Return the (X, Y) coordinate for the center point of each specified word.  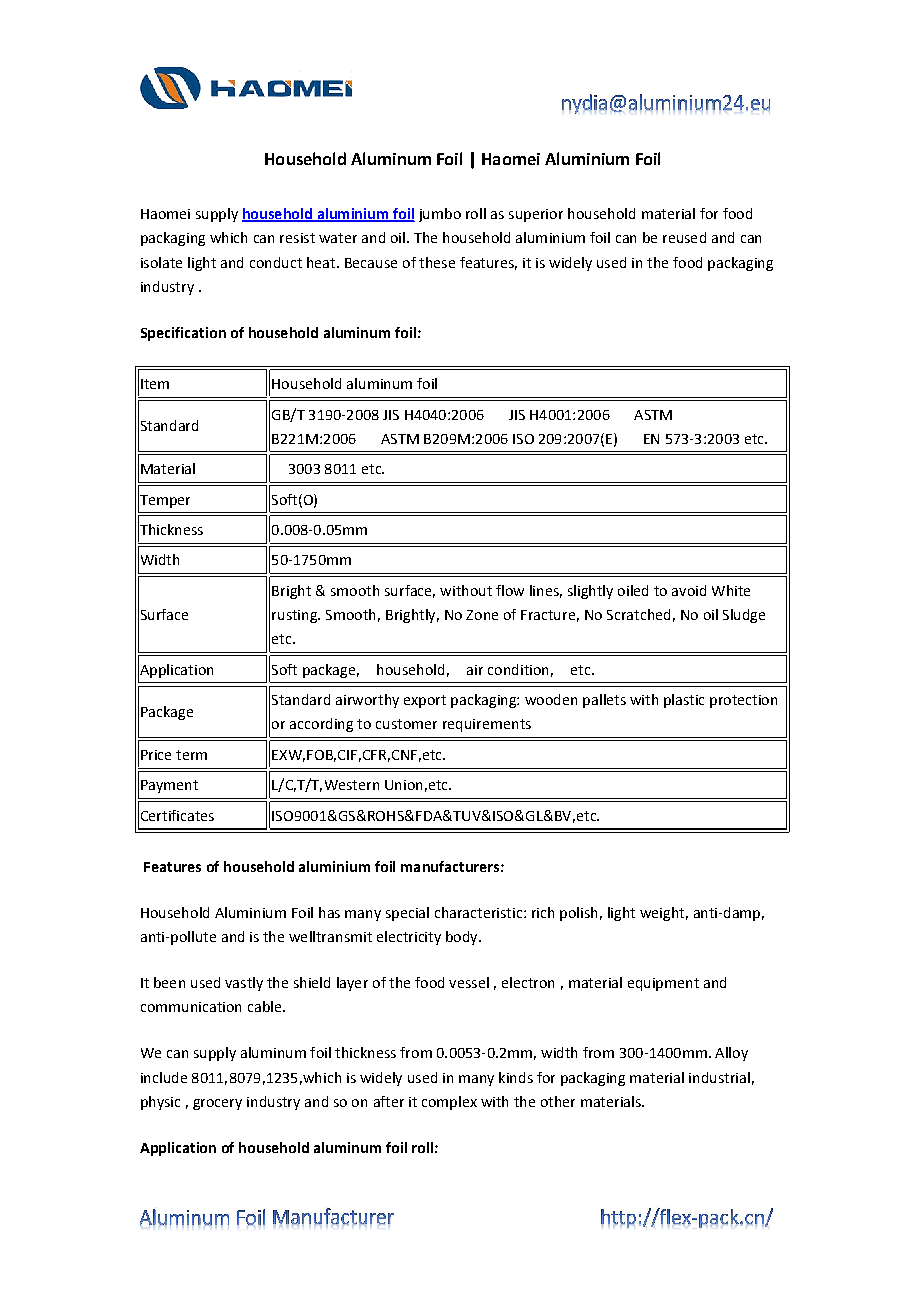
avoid (689, 590)
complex (449, 1103)
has (329, 912)
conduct (276, 262)
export (425, 701)
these (437, 262)
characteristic (480, 912)
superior (536, 215)
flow (510, 590)
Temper (164, 501)
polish (578, 914)
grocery (217, 1104)
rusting (295, 616)
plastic (684, 701)
